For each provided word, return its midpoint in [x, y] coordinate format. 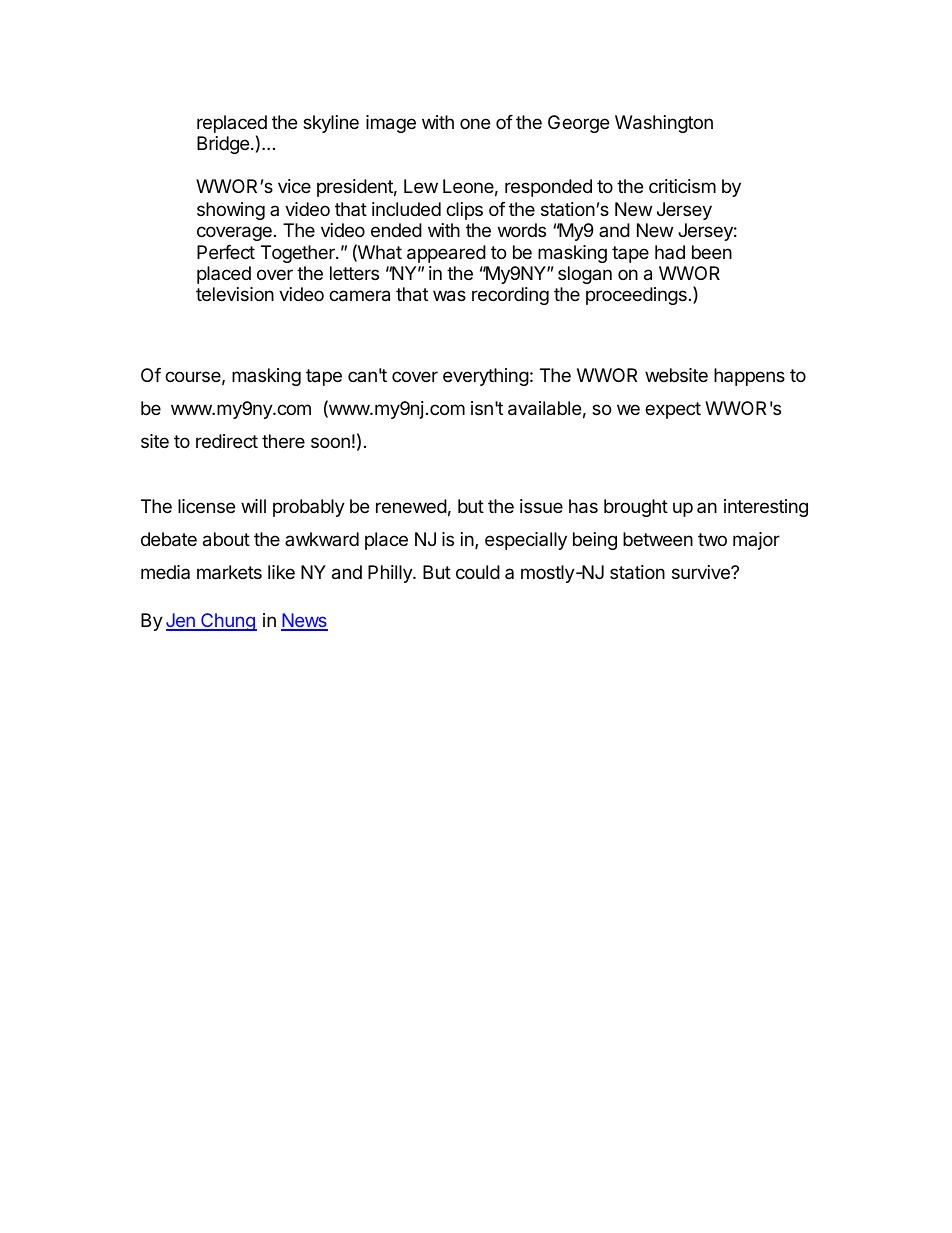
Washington [664, 124]
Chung [228, 622]
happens [749, 377]
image [391, 124]
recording [510, 296]
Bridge [223, 145]
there [283, 441]
